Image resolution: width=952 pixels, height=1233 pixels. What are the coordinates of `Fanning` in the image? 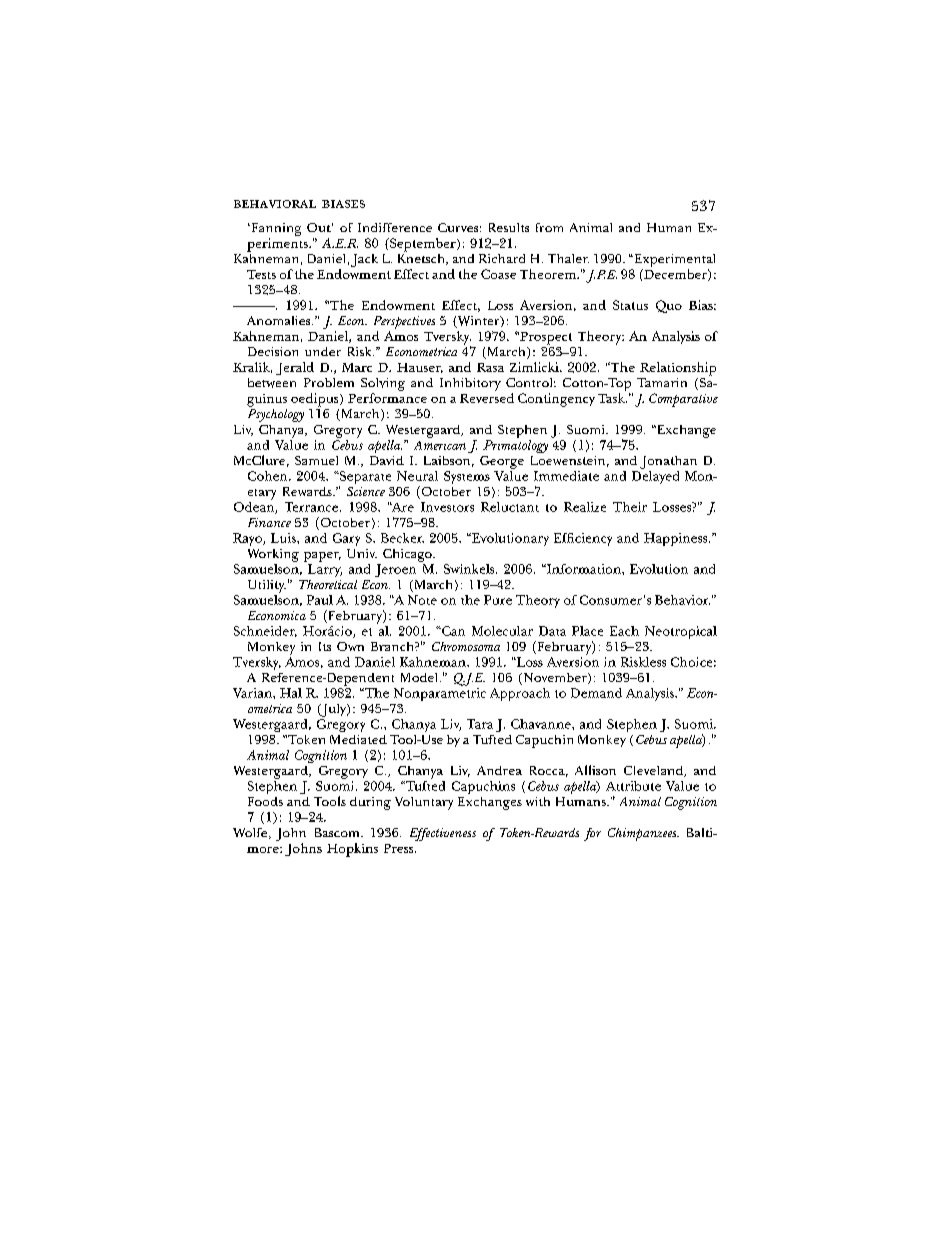 It's located at (275, 229).
